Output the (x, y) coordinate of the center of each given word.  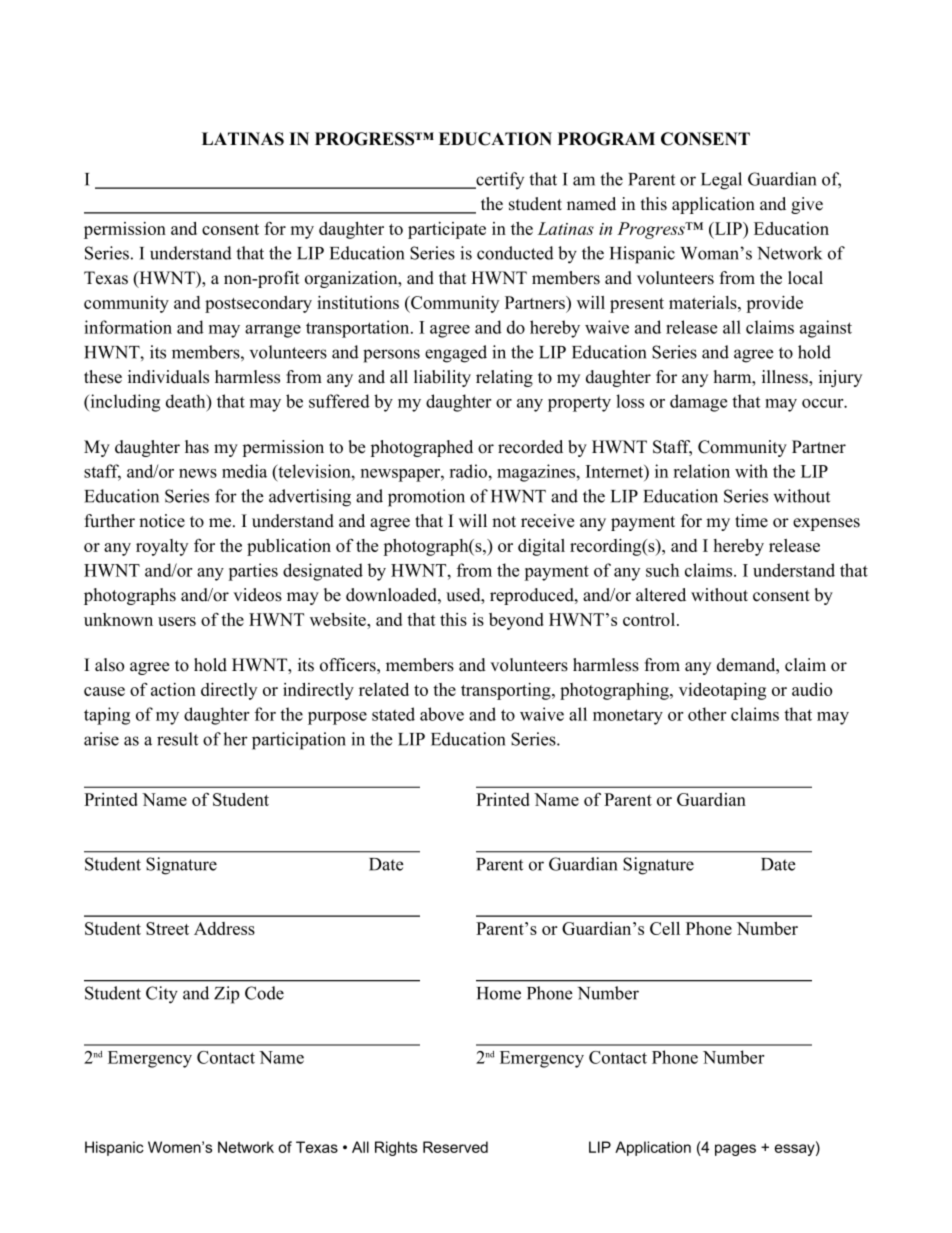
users (177, 621)
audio (812, 689)
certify (499, 180)
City (162, 995)
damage (698, 403)
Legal (721, 181)
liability (442, 378)
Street (167, 928)
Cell (665, 928)
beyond (516, 621)
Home (499, 993)
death (187, 401)
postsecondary (258, 304)
